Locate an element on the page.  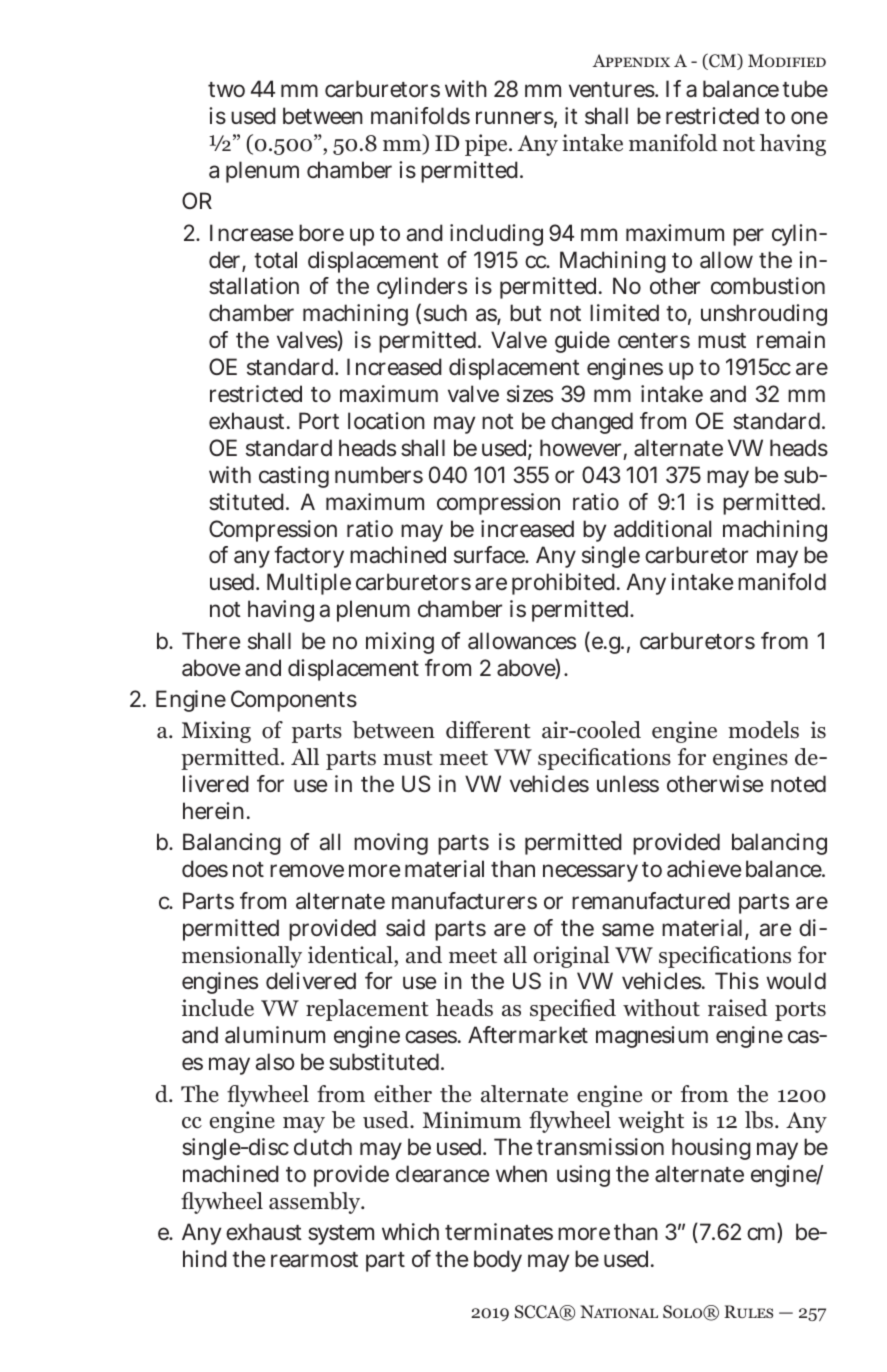
different is located at coordinates (488, 730).
